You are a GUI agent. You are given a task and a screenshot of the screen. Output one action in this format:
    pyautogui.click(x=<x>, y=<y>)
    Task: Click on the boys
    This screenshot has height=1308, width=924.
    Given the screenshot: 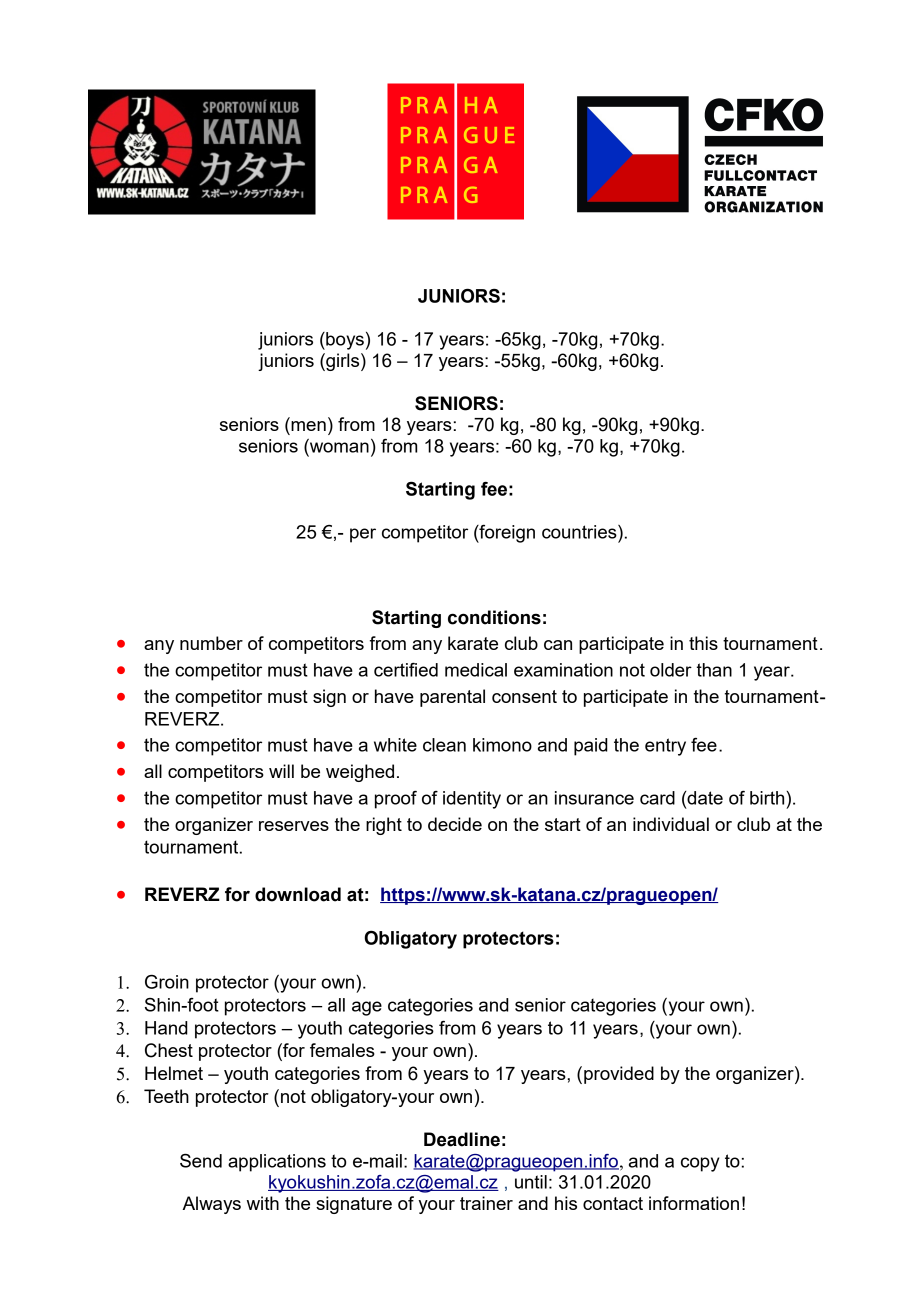 What is the action you would take?
    pyautogui.click(x=344, y=341)
